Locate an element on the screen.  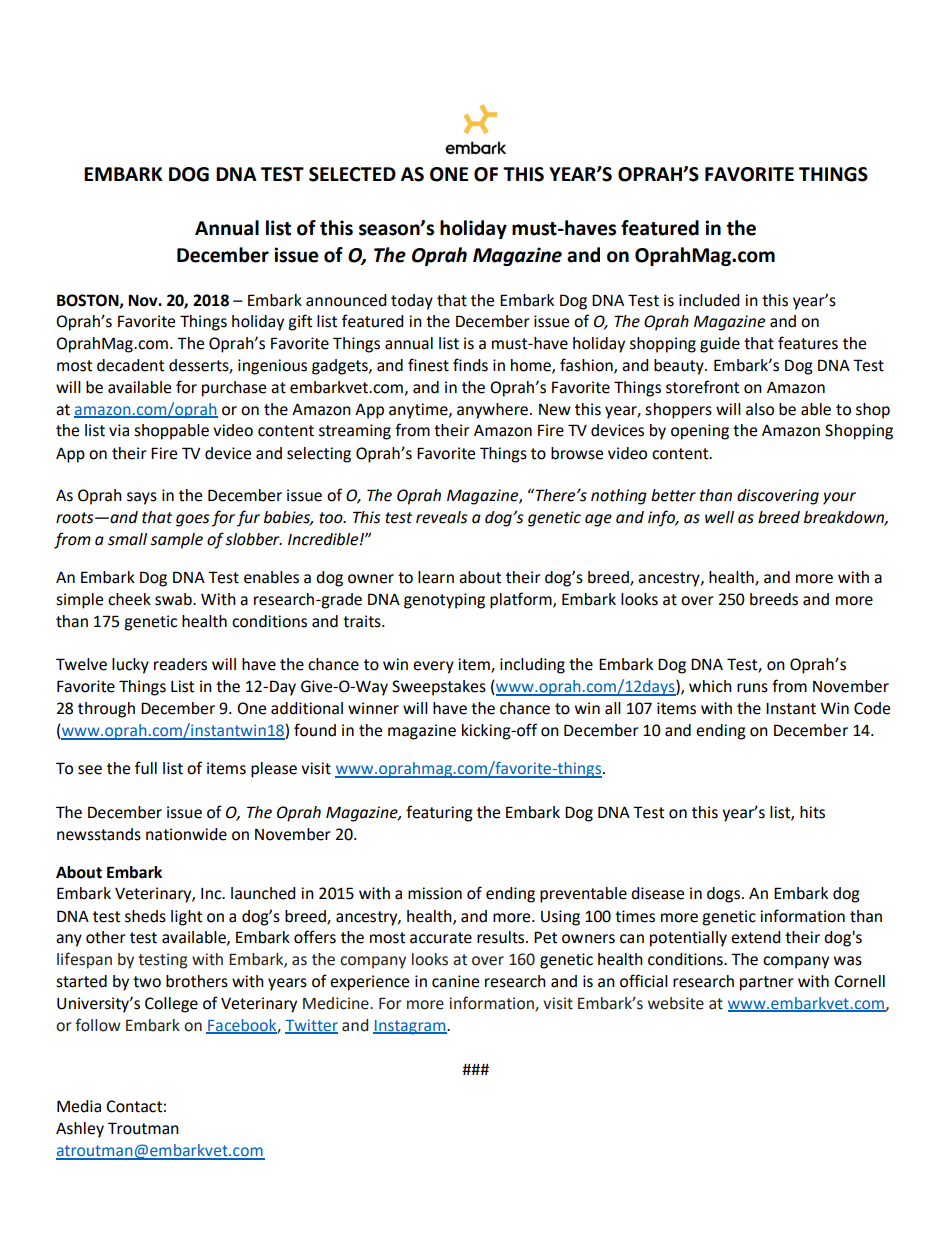
Media is located at coordinates (79, 1106).
